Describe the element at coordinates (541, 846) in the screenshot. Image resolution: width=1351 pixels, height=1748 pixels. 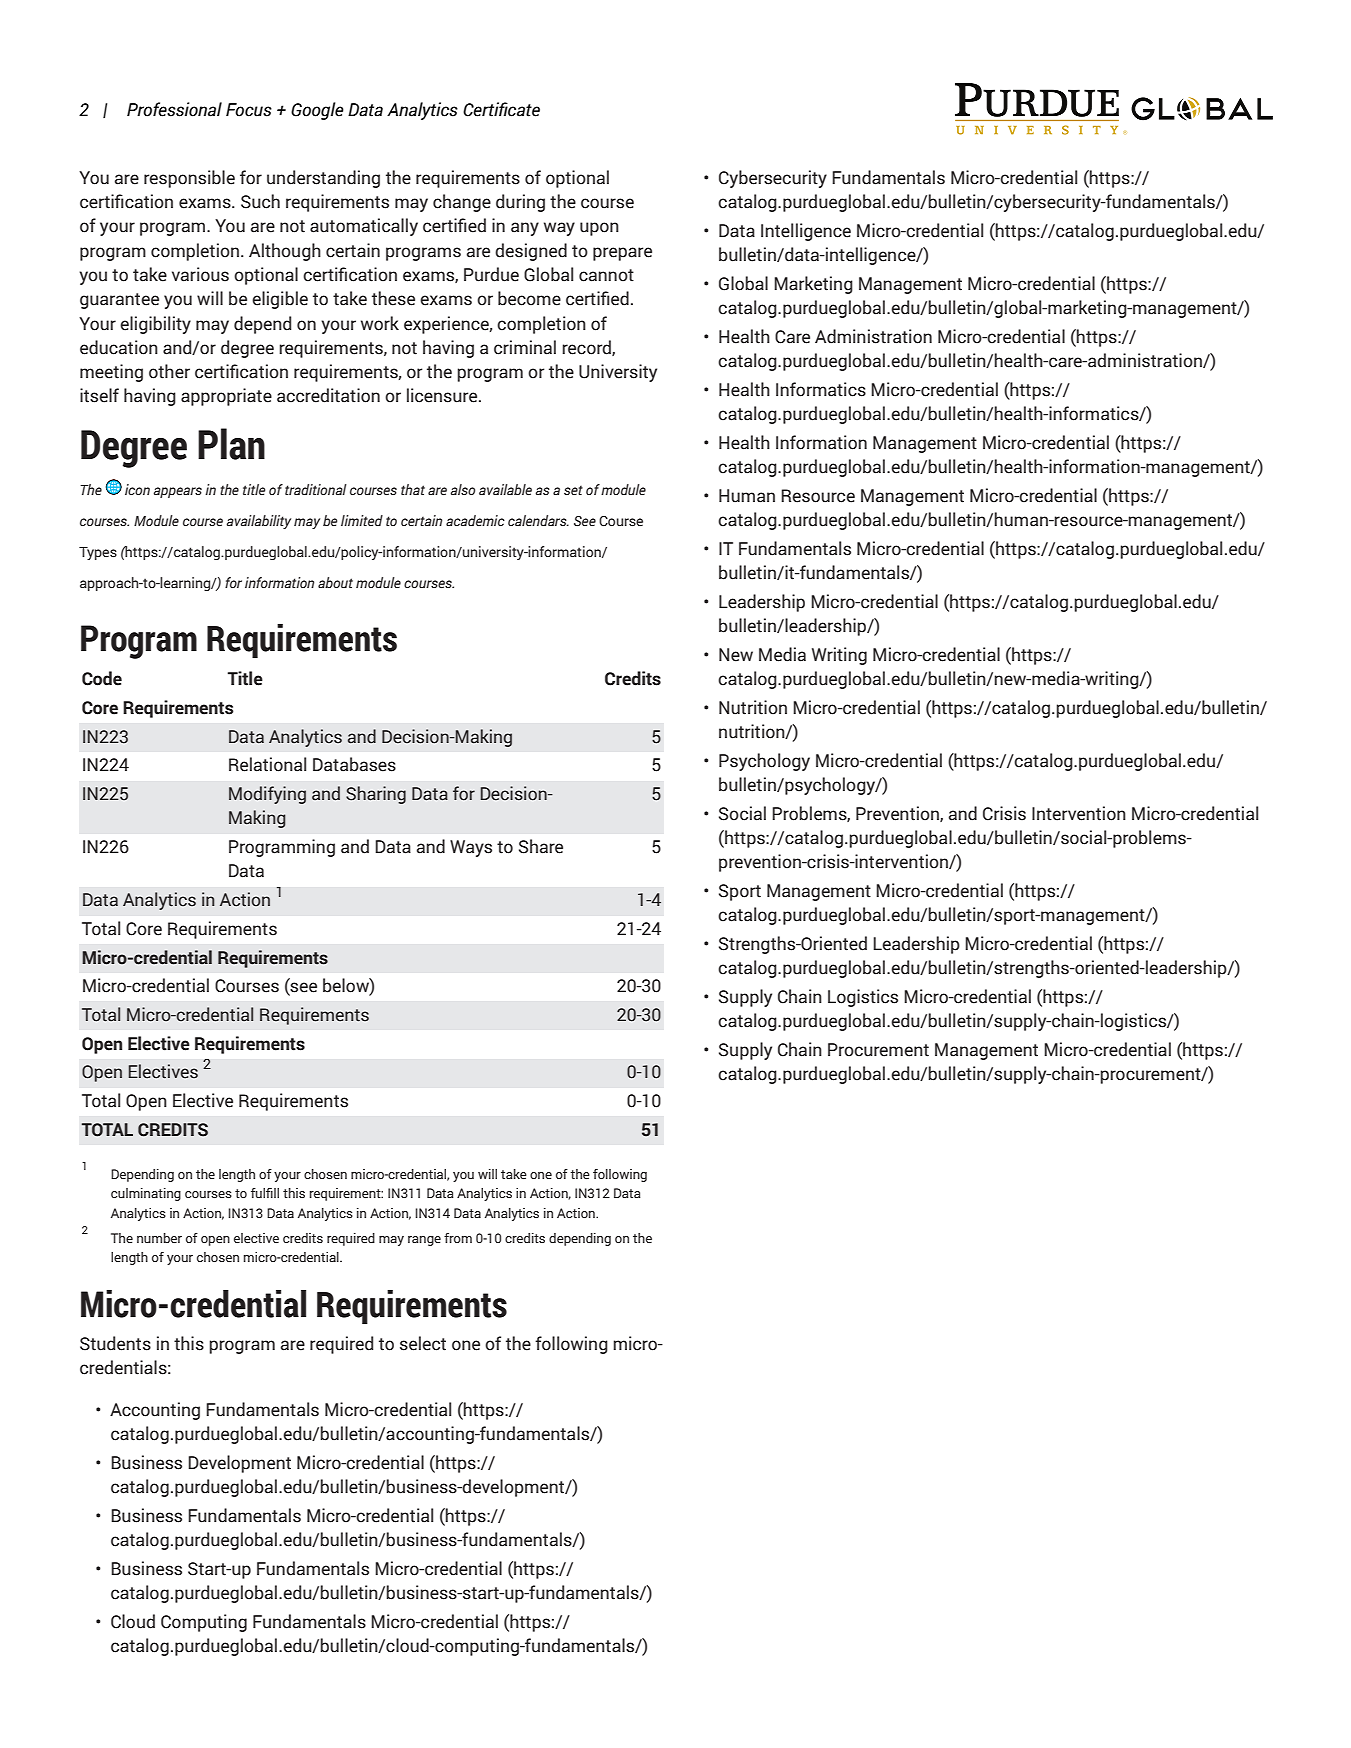
I see `Share` at that location.
